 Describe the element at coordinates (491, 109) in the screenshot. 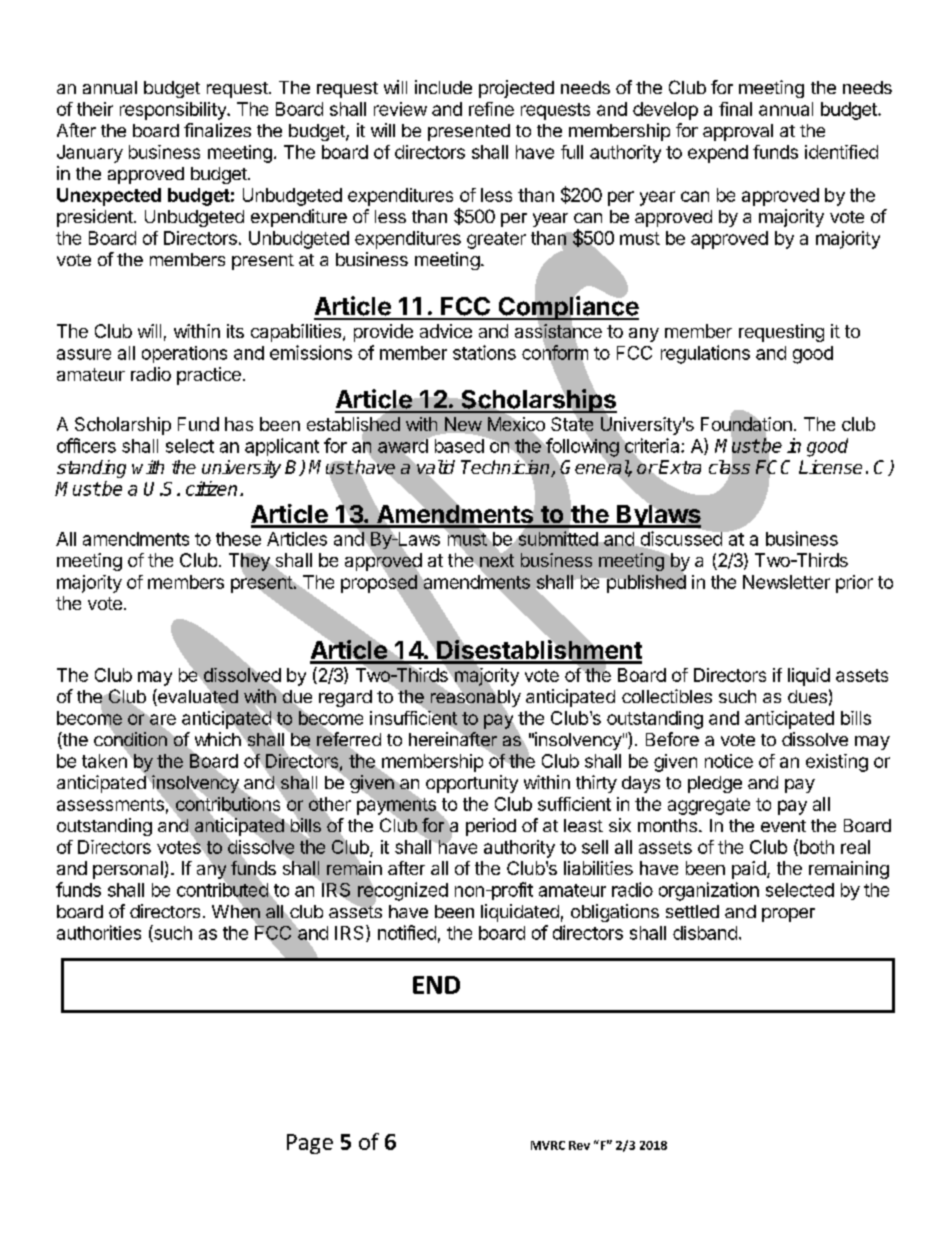

I see `refine` at that location.
